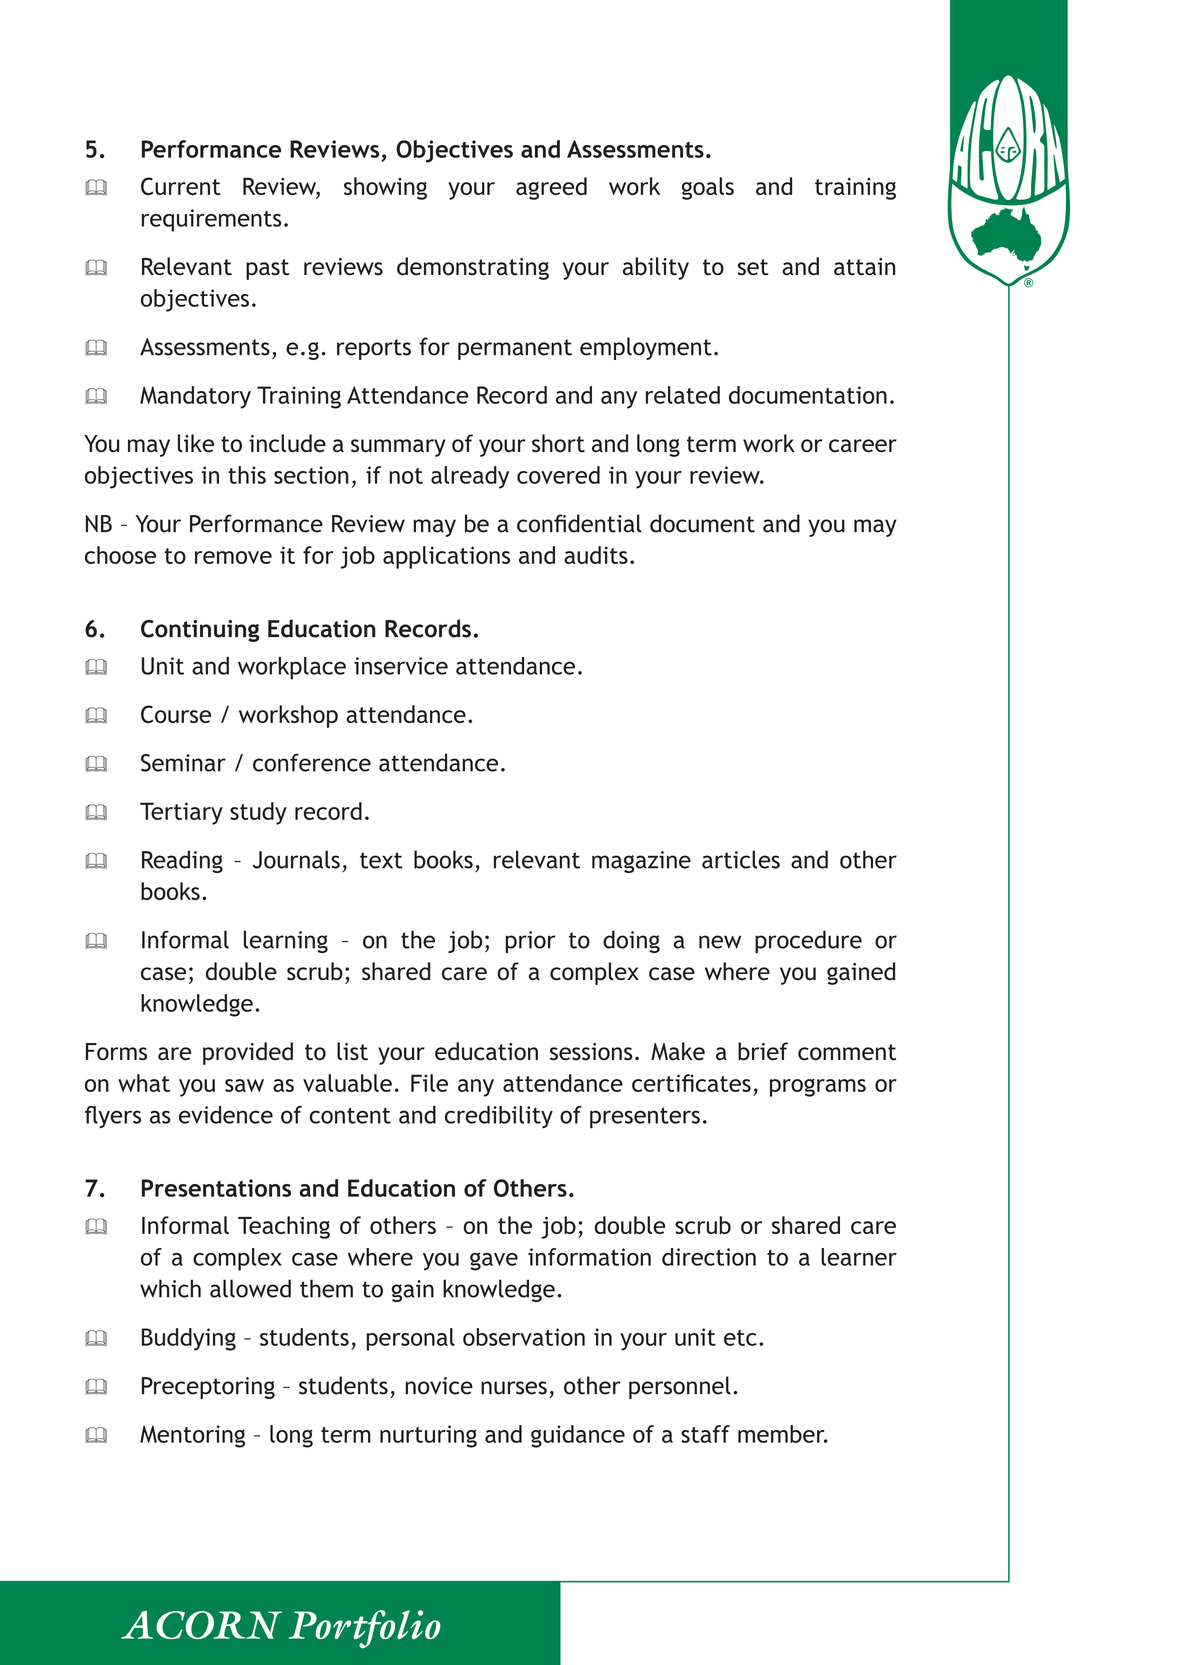 This screenshot has width=1177, height=1665. Describe the element at coordinates (473, 268) in the screenshot. I see `demonstrating` at that location.
